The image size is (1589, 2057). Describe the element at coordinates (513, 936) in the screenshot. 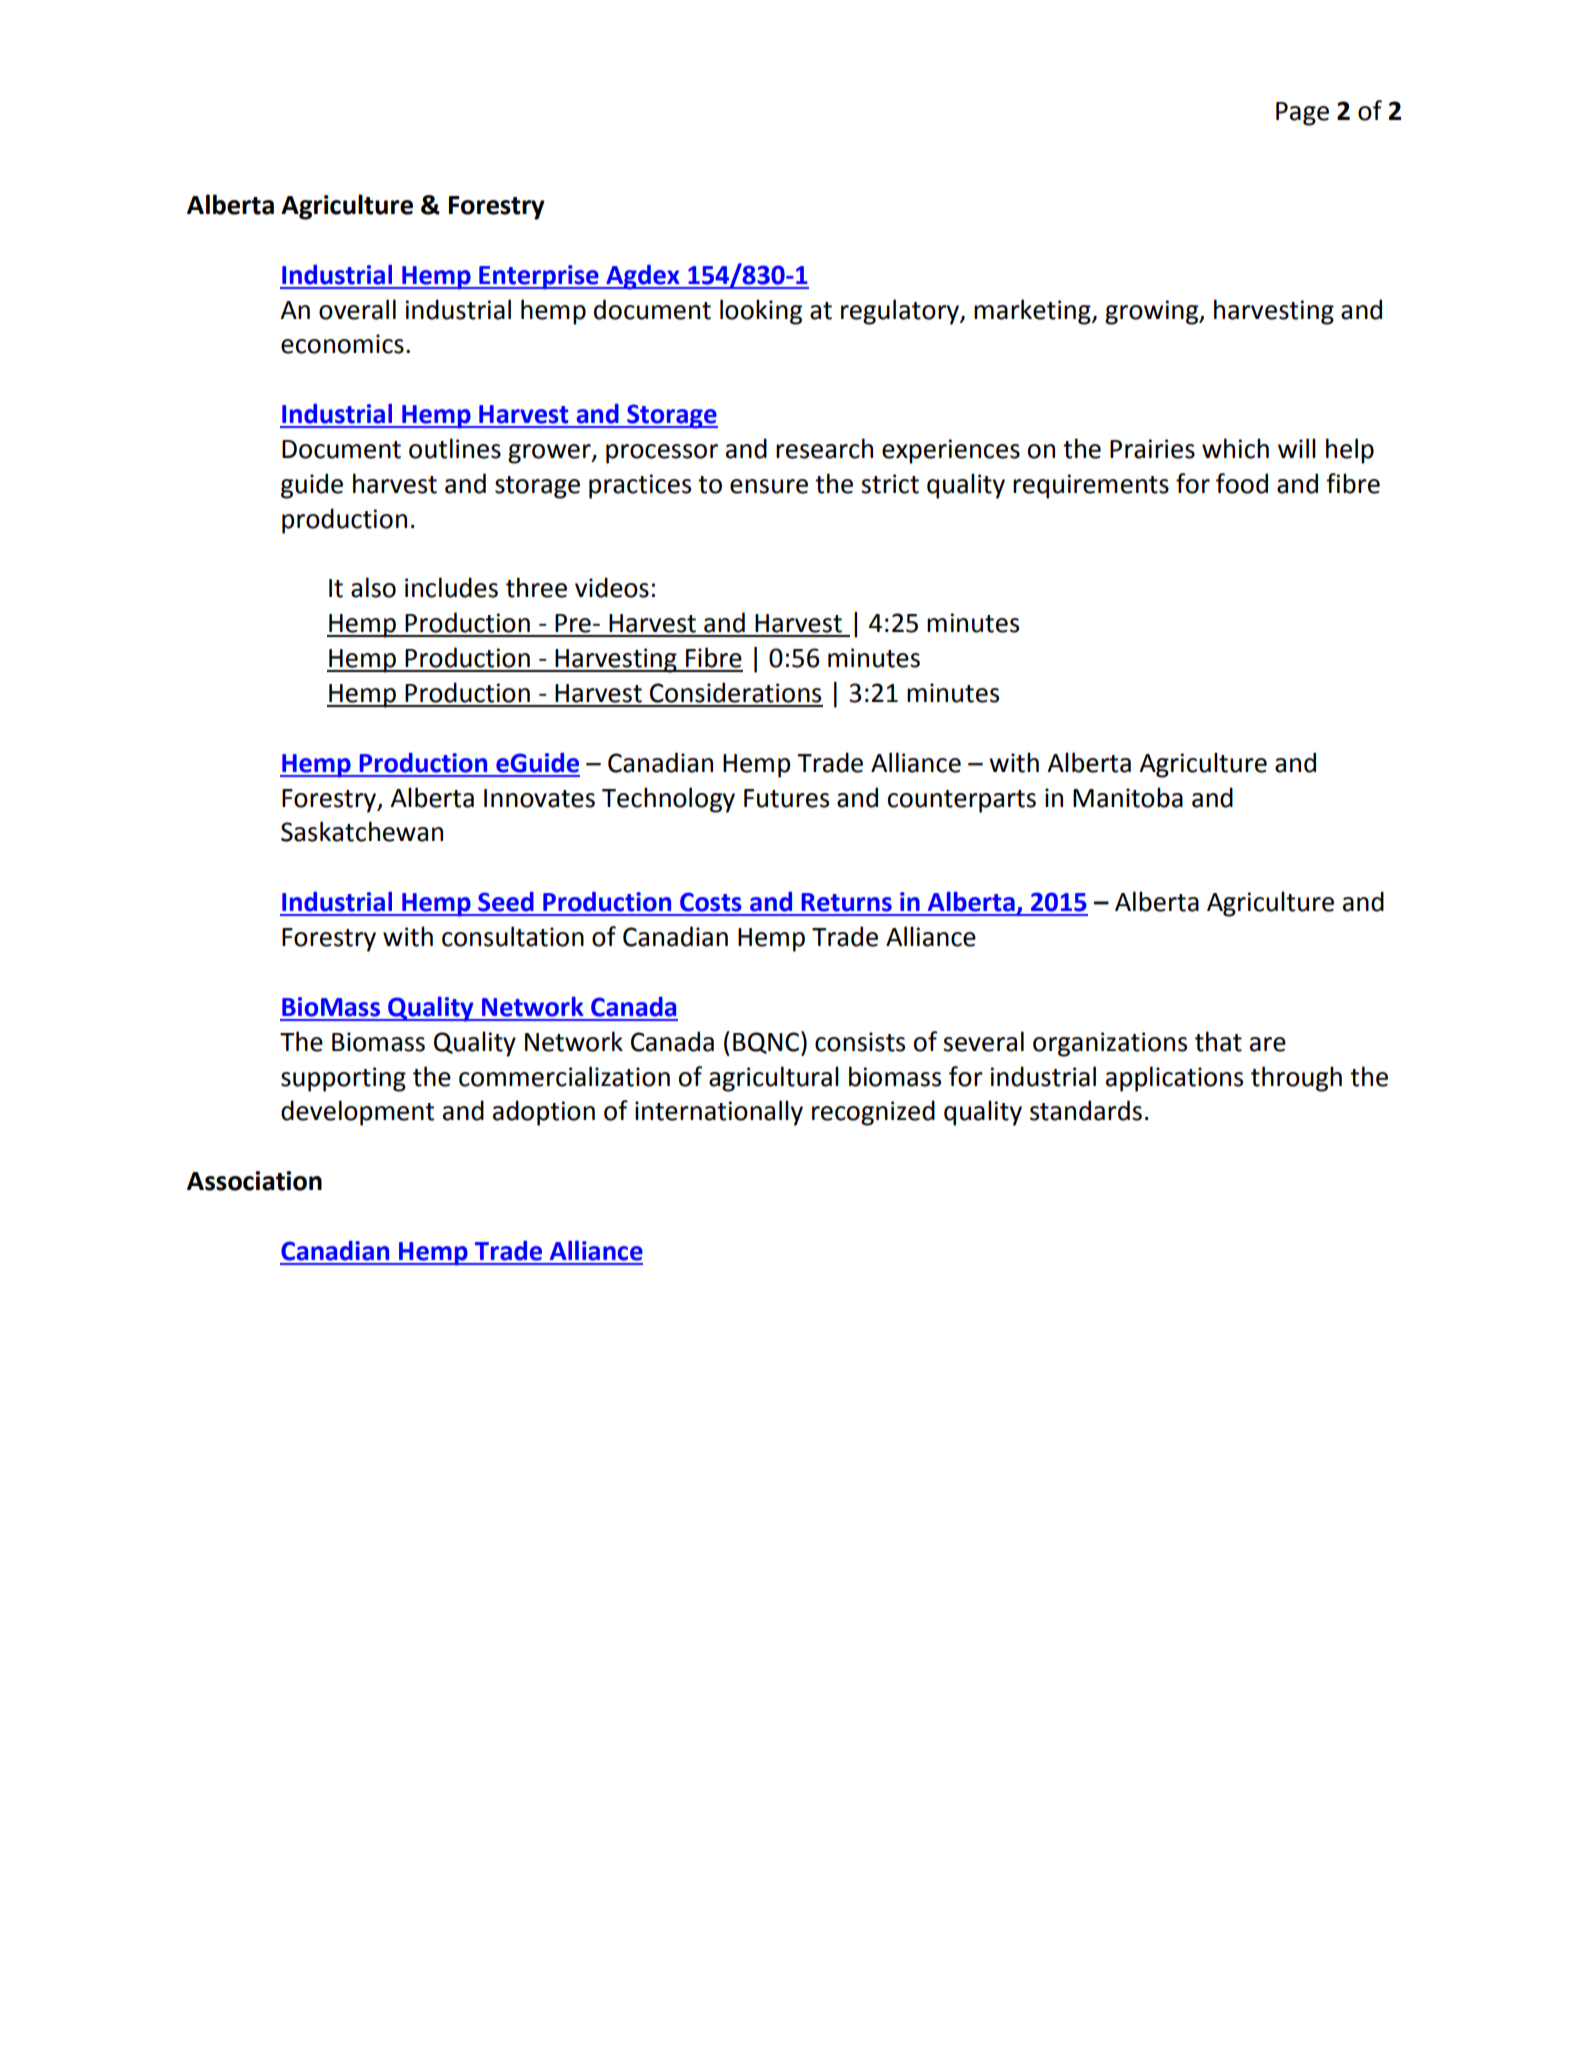

I see `consultation` at that location.
